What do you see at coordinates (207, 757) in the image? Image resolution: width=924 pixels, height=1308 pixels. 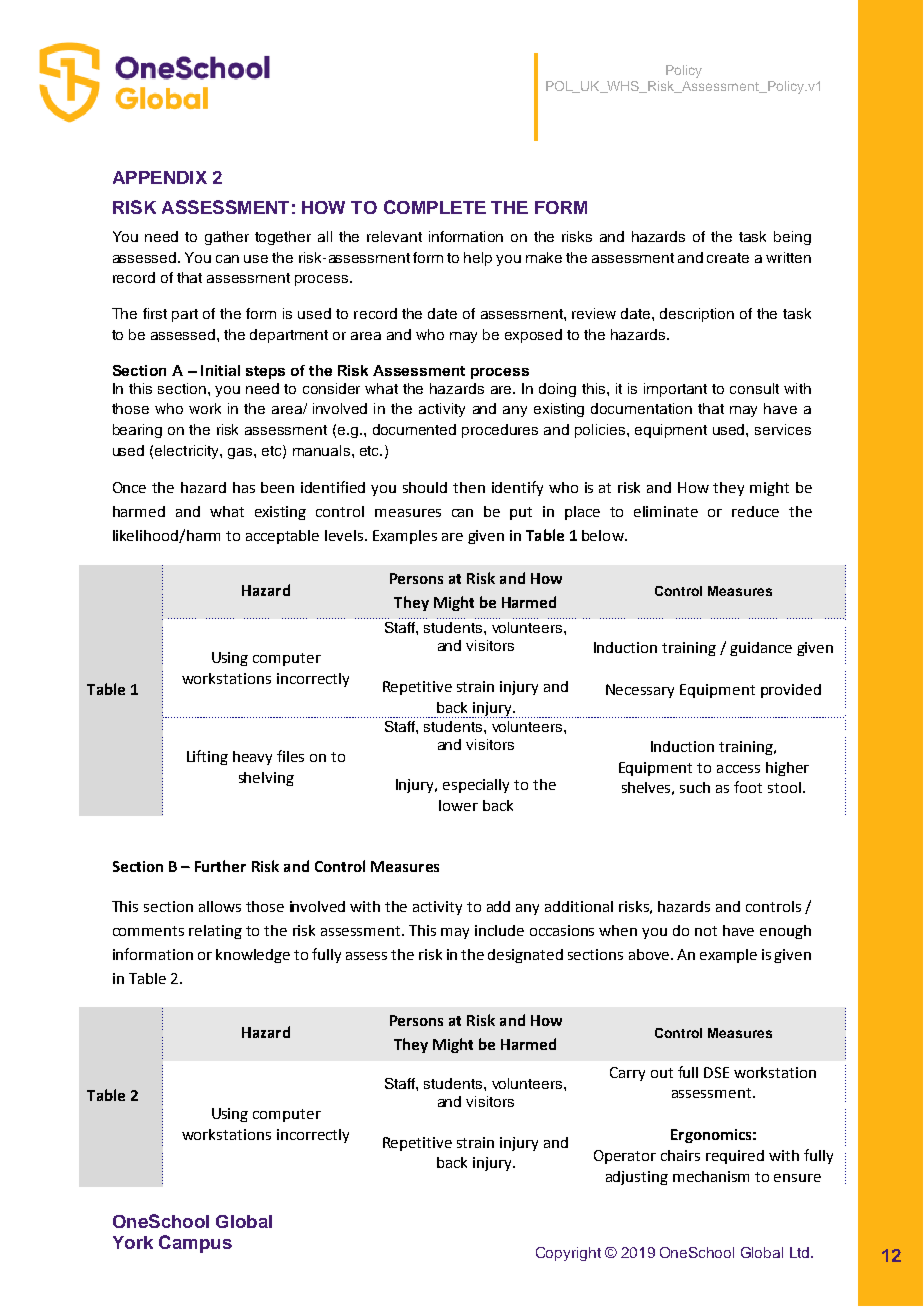 I see `Lifting` at bounding box center [207, 757].
